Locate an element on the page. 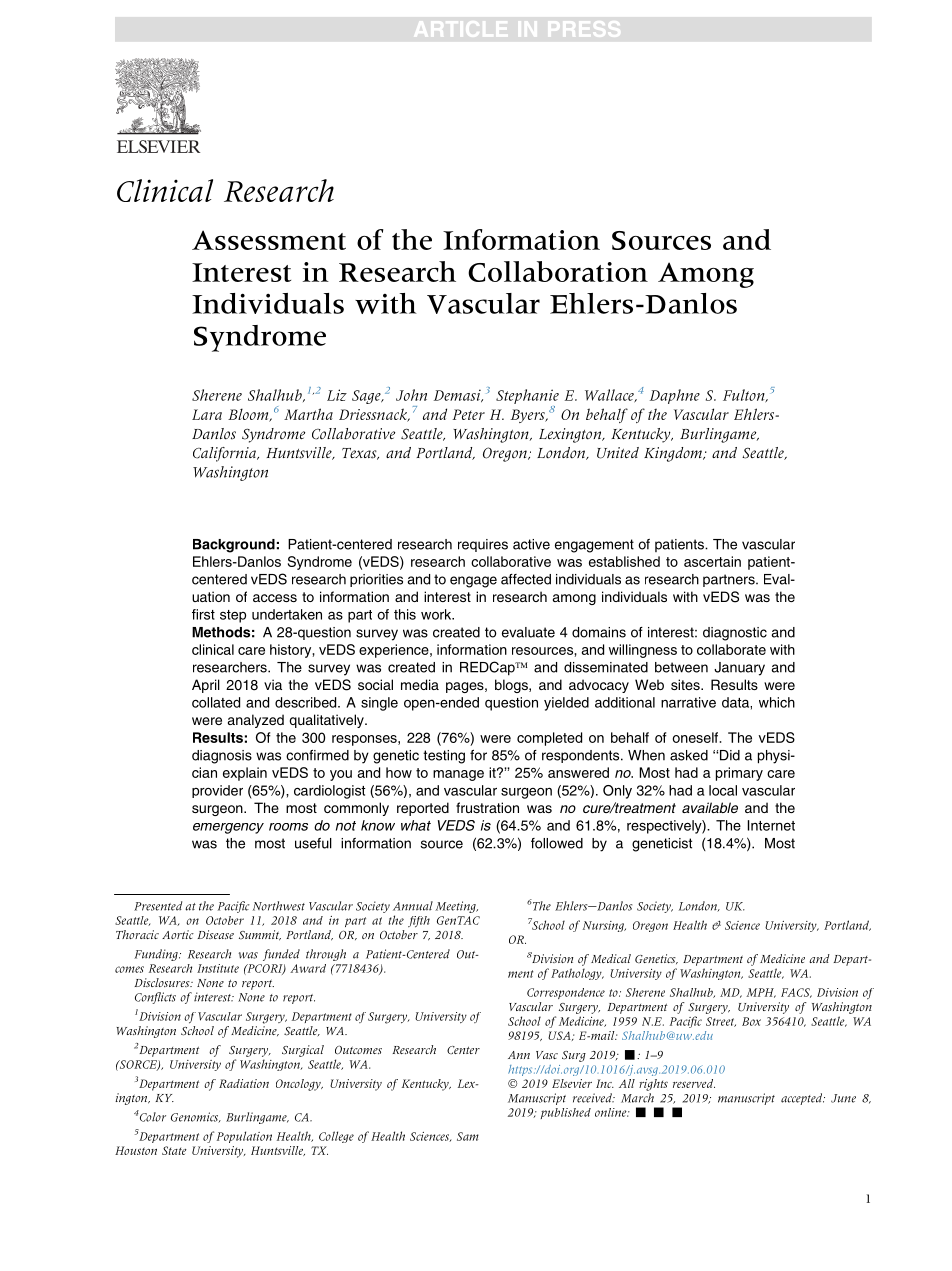 The image size is (952, 1271). which is located at coordinates (777, 702).
